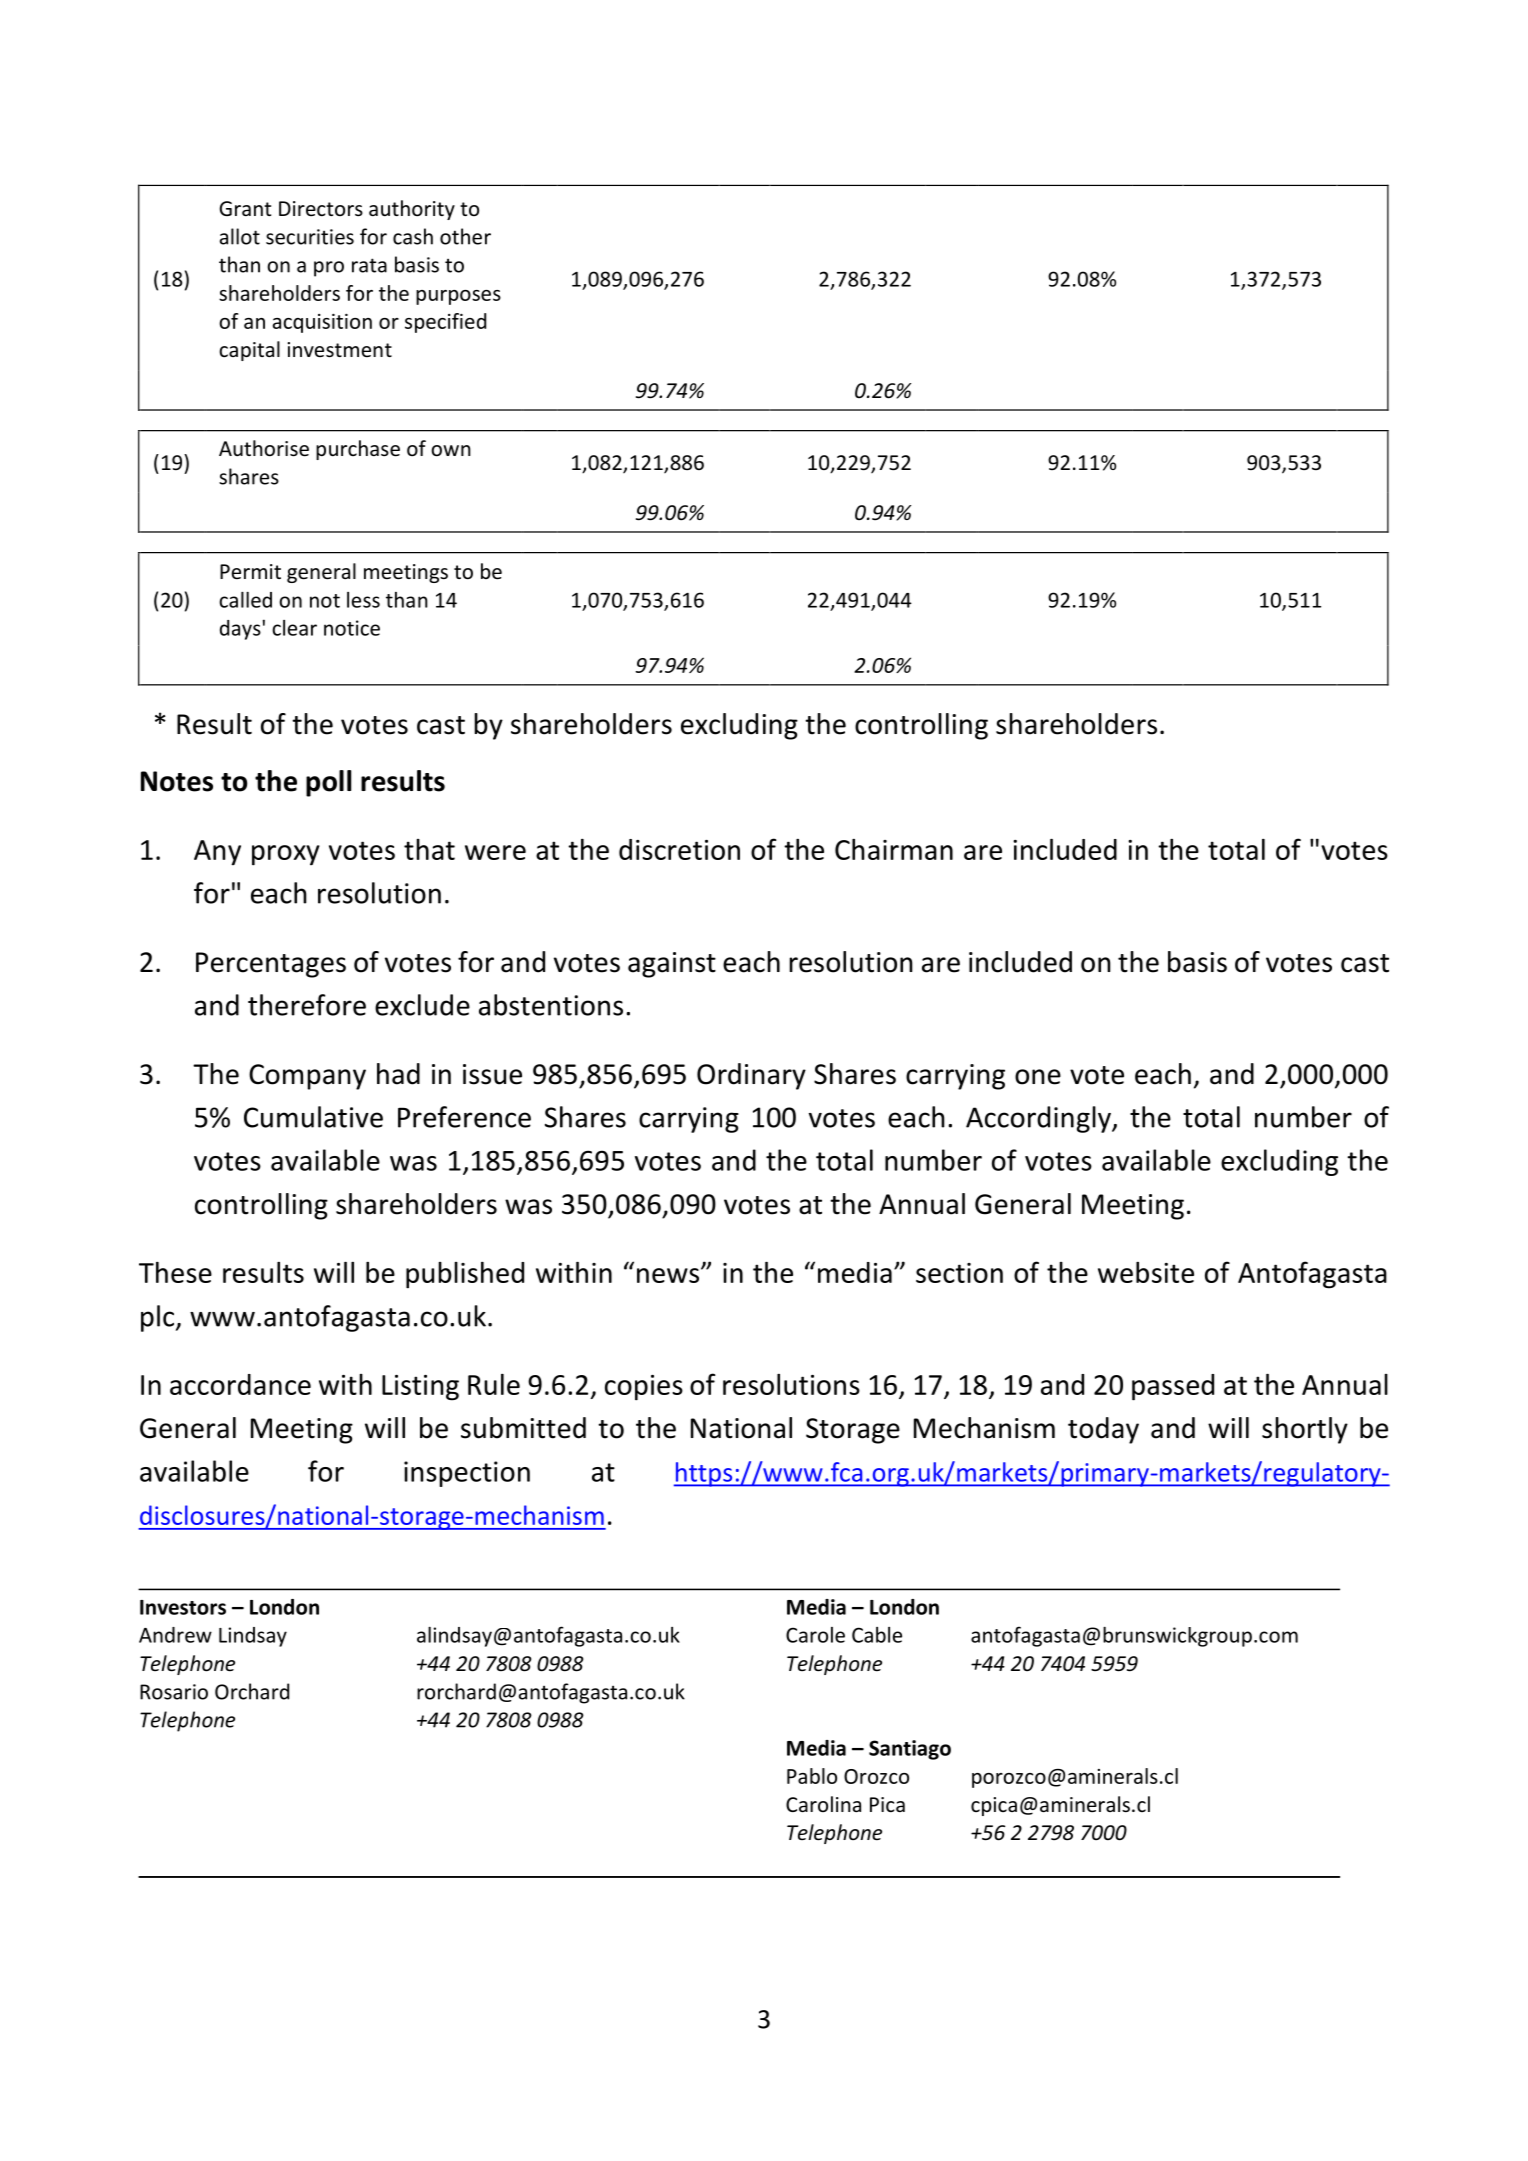 The image size is (1528, 2161). What do you see at coordinates (458, 297) in the page?
I see `purposes` at bounding box center [458, 297].
